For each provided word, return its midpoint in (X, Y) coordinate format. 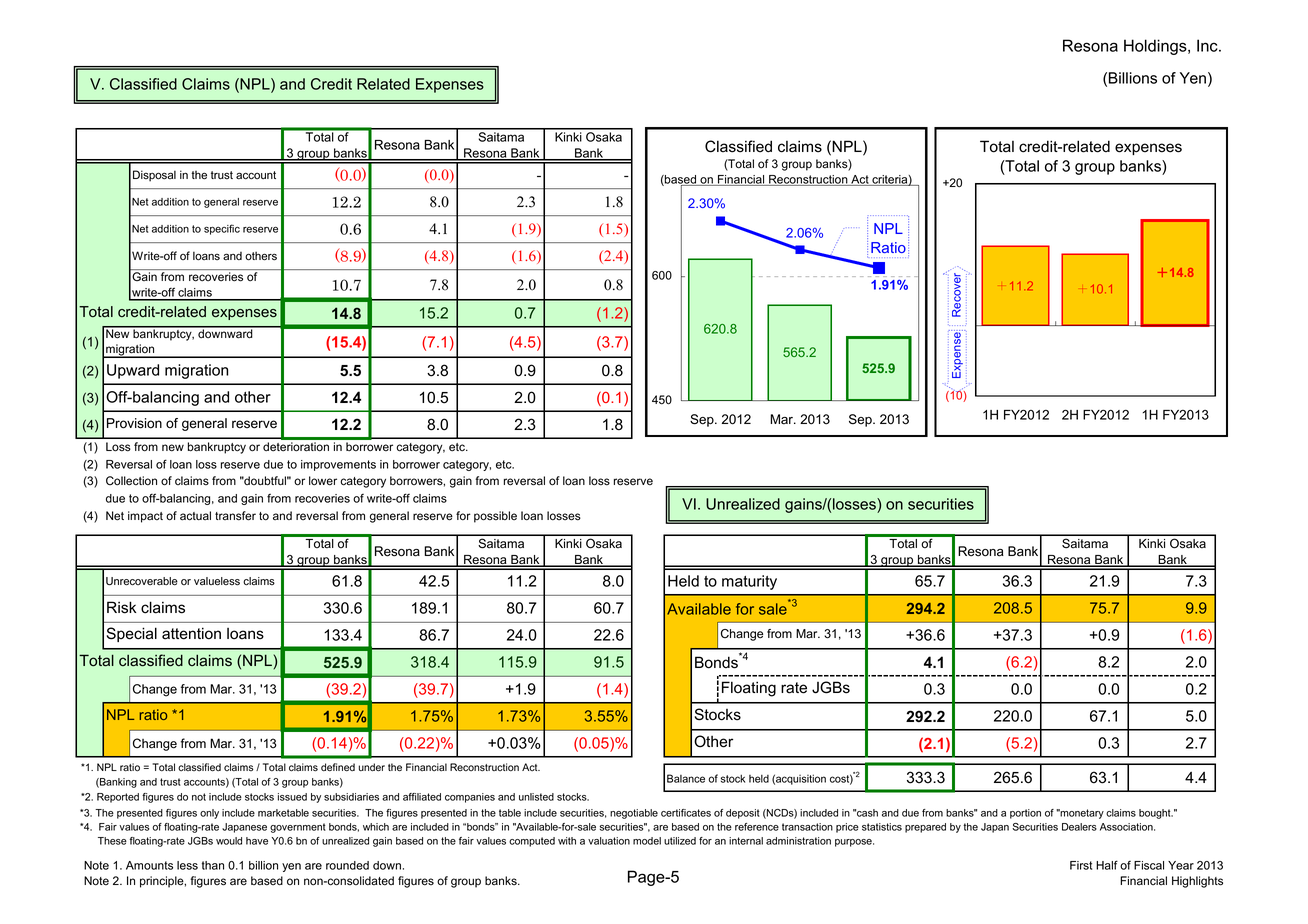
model (647, 841)
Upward (133, 371)
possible (495, 517)
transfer (235, 516)
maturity (749, 582)
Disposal (154, 176)
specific (222, 229)
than (213, 865)
